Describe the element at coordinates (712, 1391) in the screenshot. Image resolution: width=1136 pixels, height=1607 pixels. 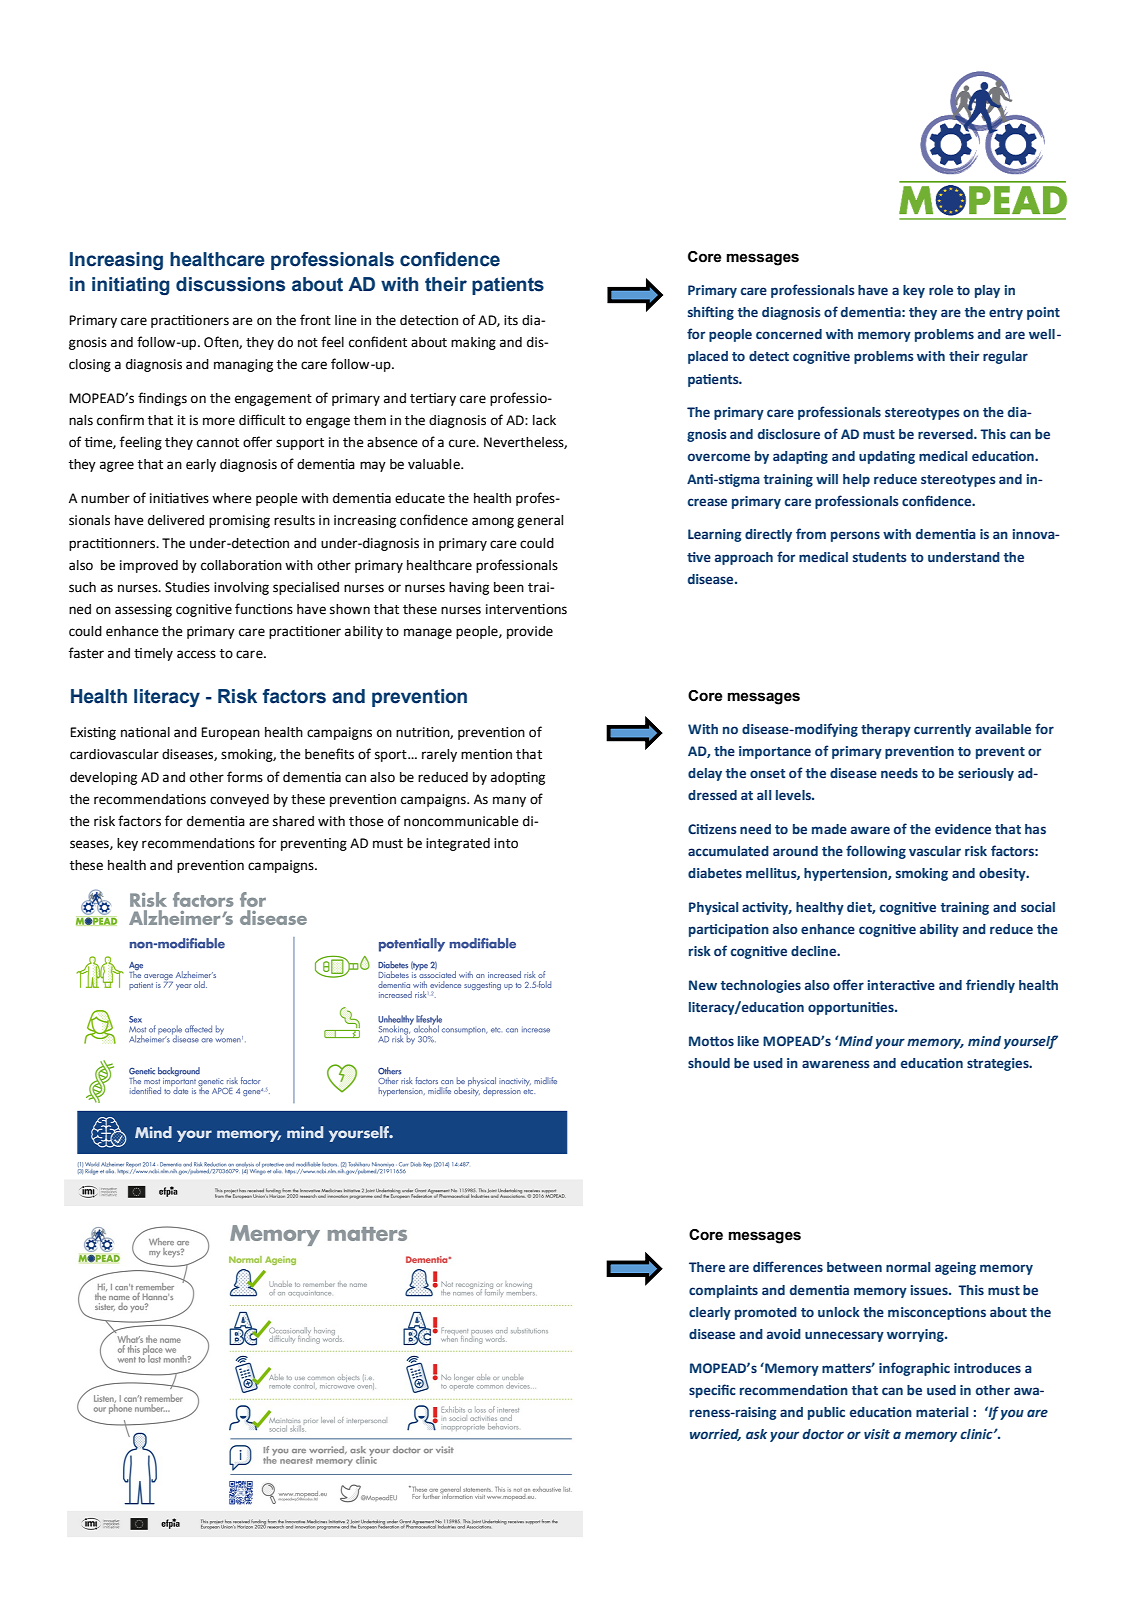
I see `specific` at that location.
